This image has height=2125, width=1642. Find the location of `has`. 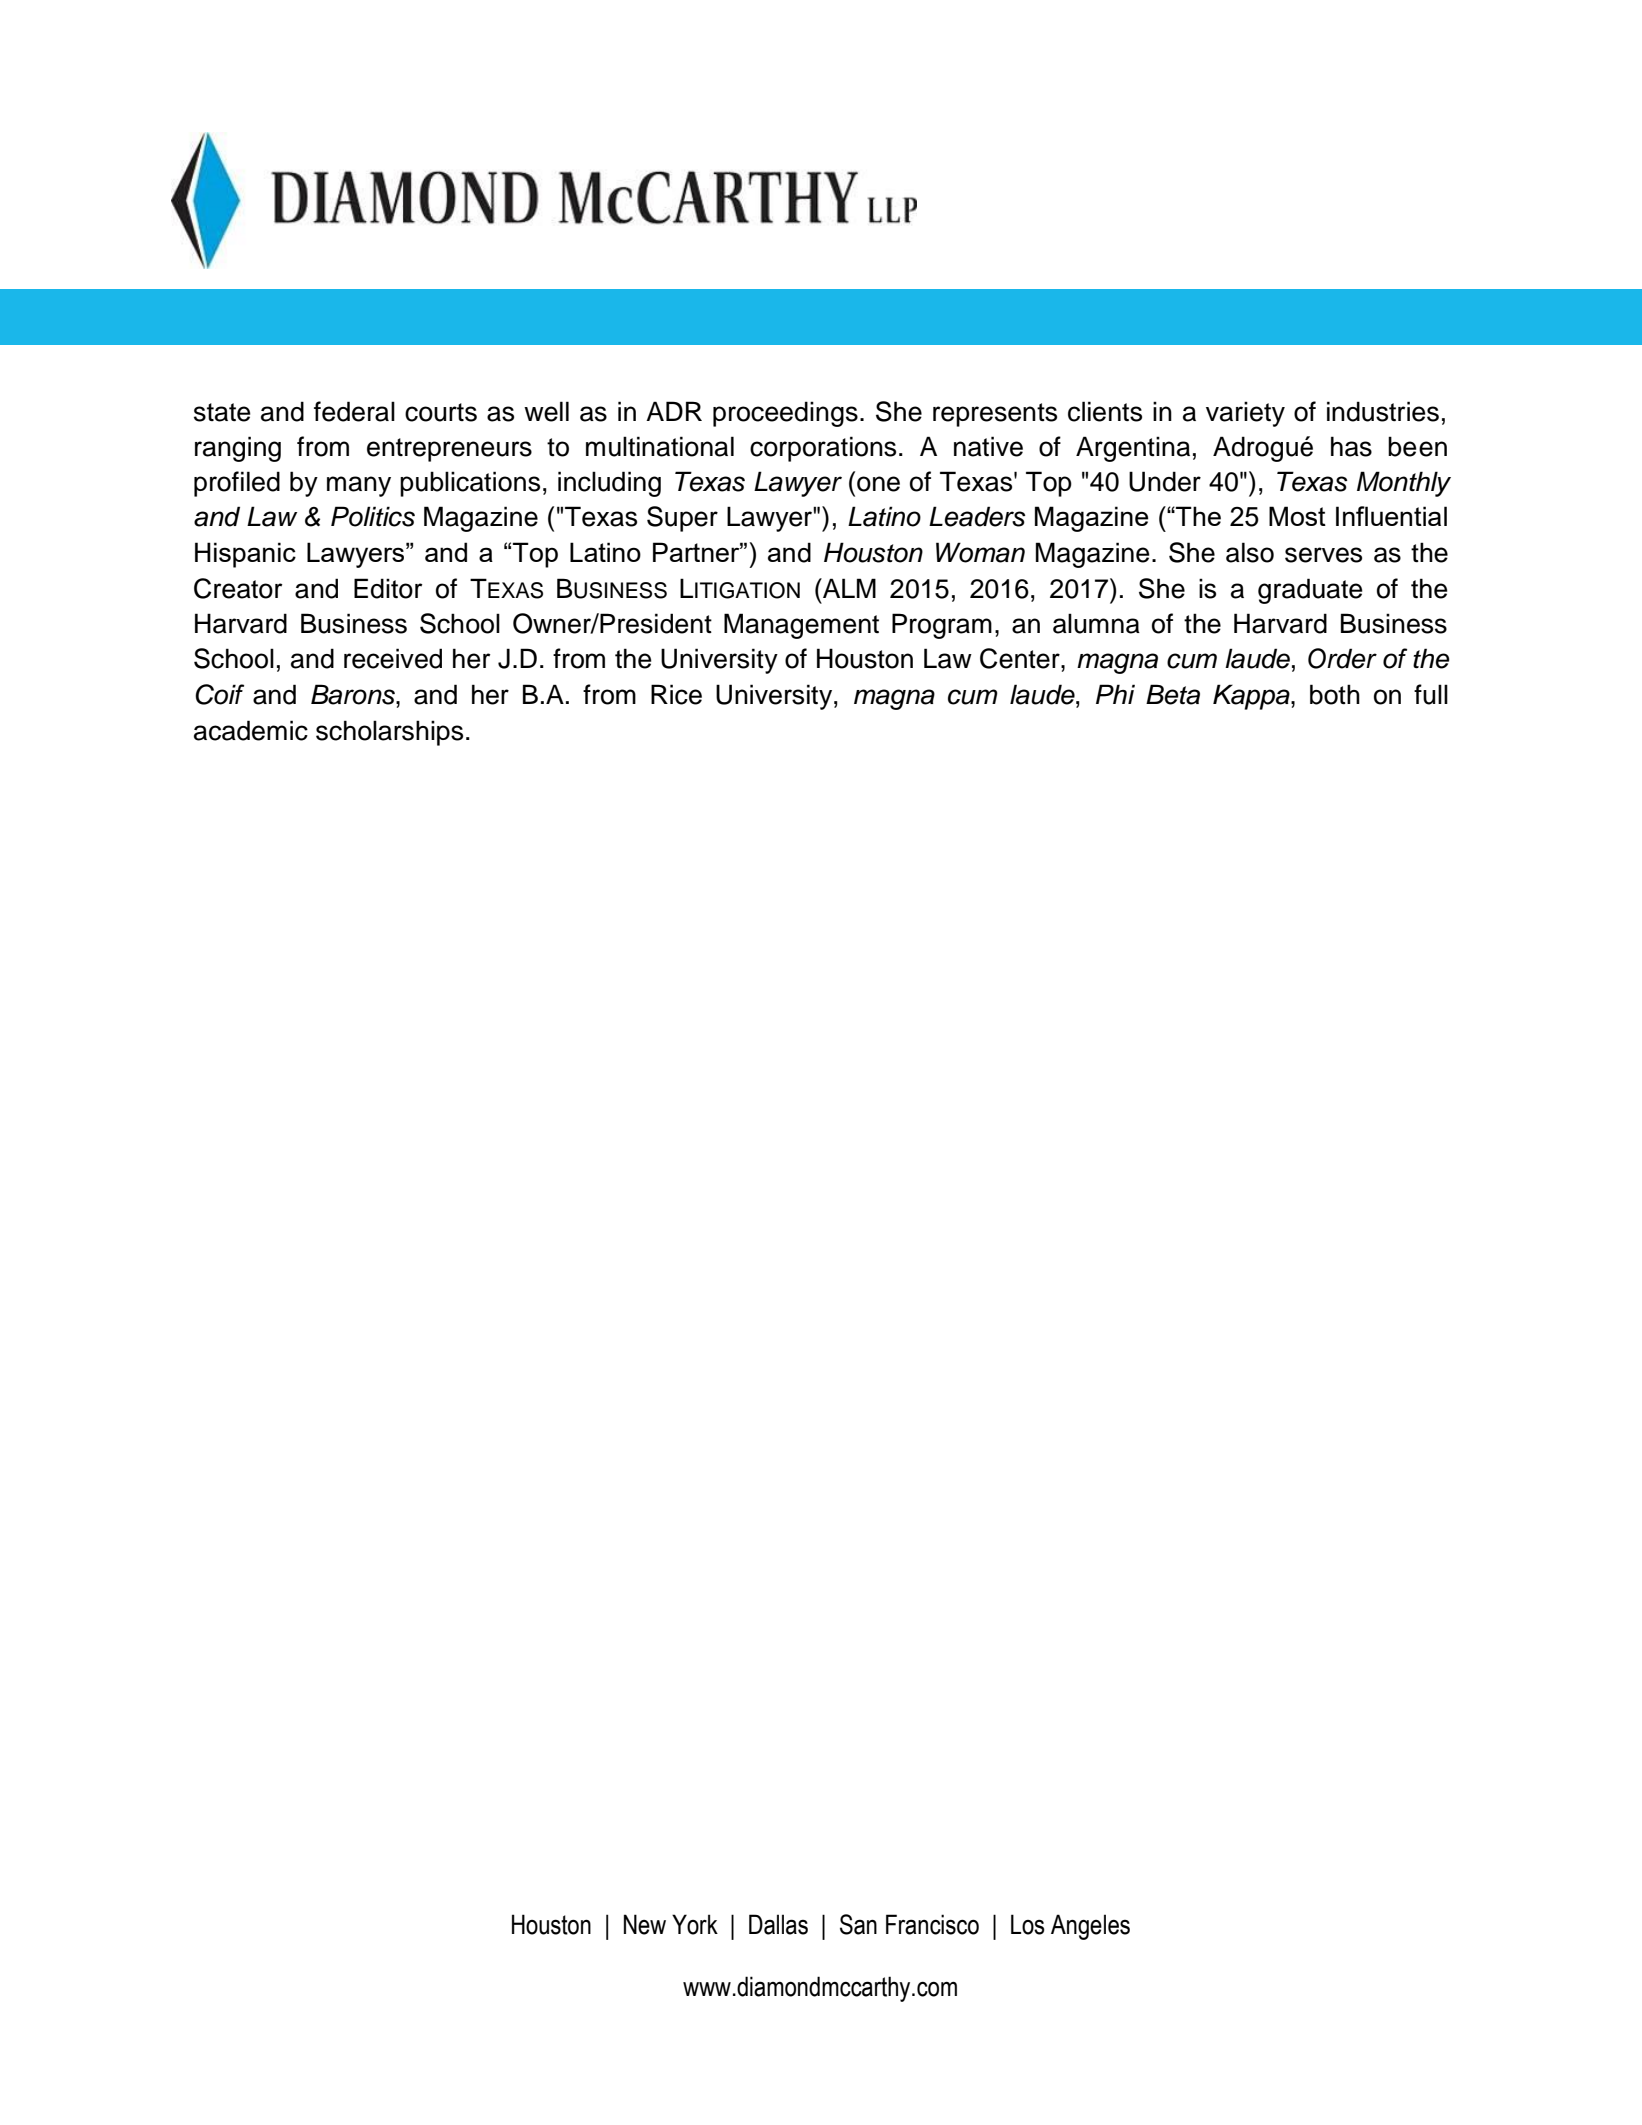

has is located at coordinates (1351, 446).
